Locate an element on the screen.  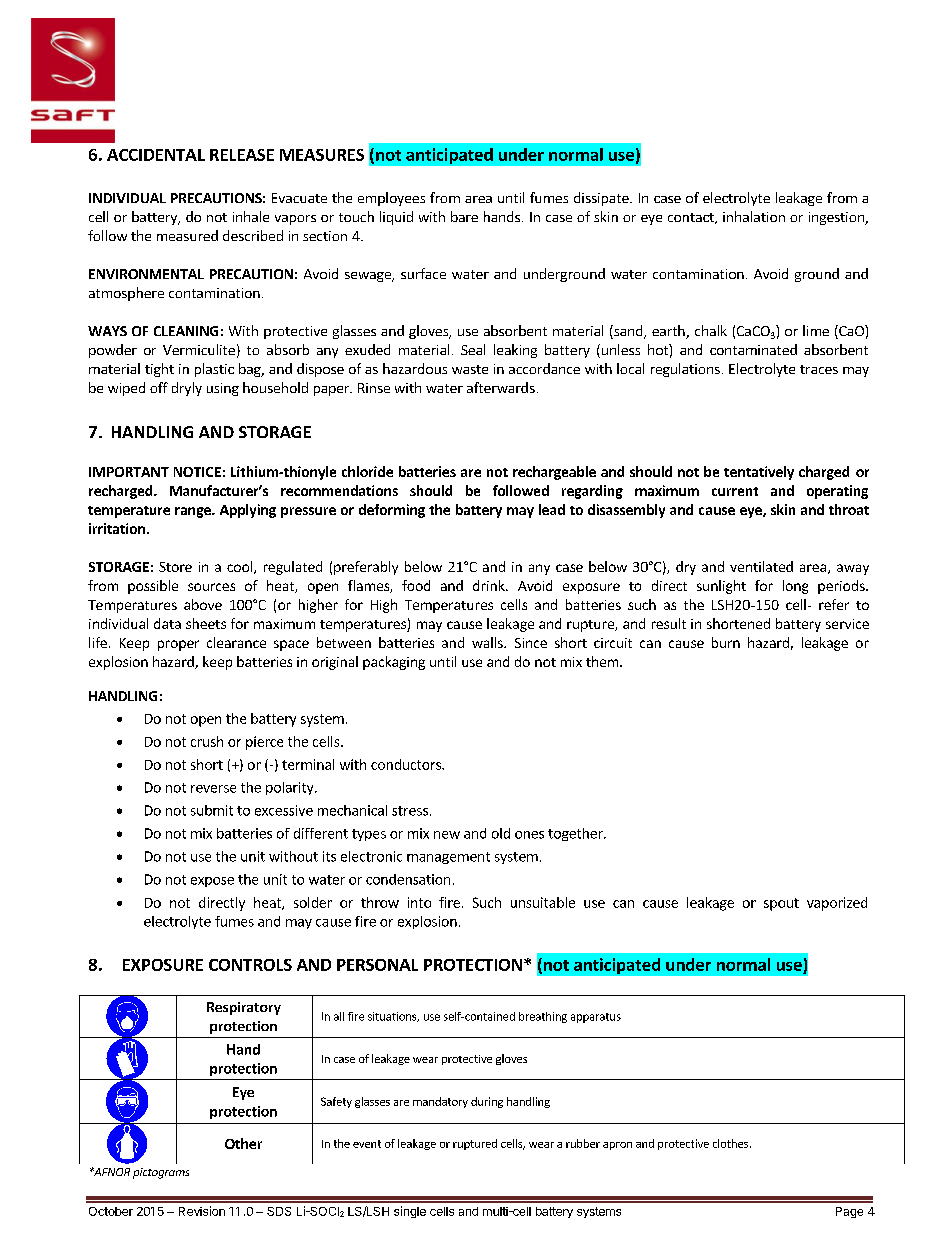
burn is located at coordinates (726, 642).
